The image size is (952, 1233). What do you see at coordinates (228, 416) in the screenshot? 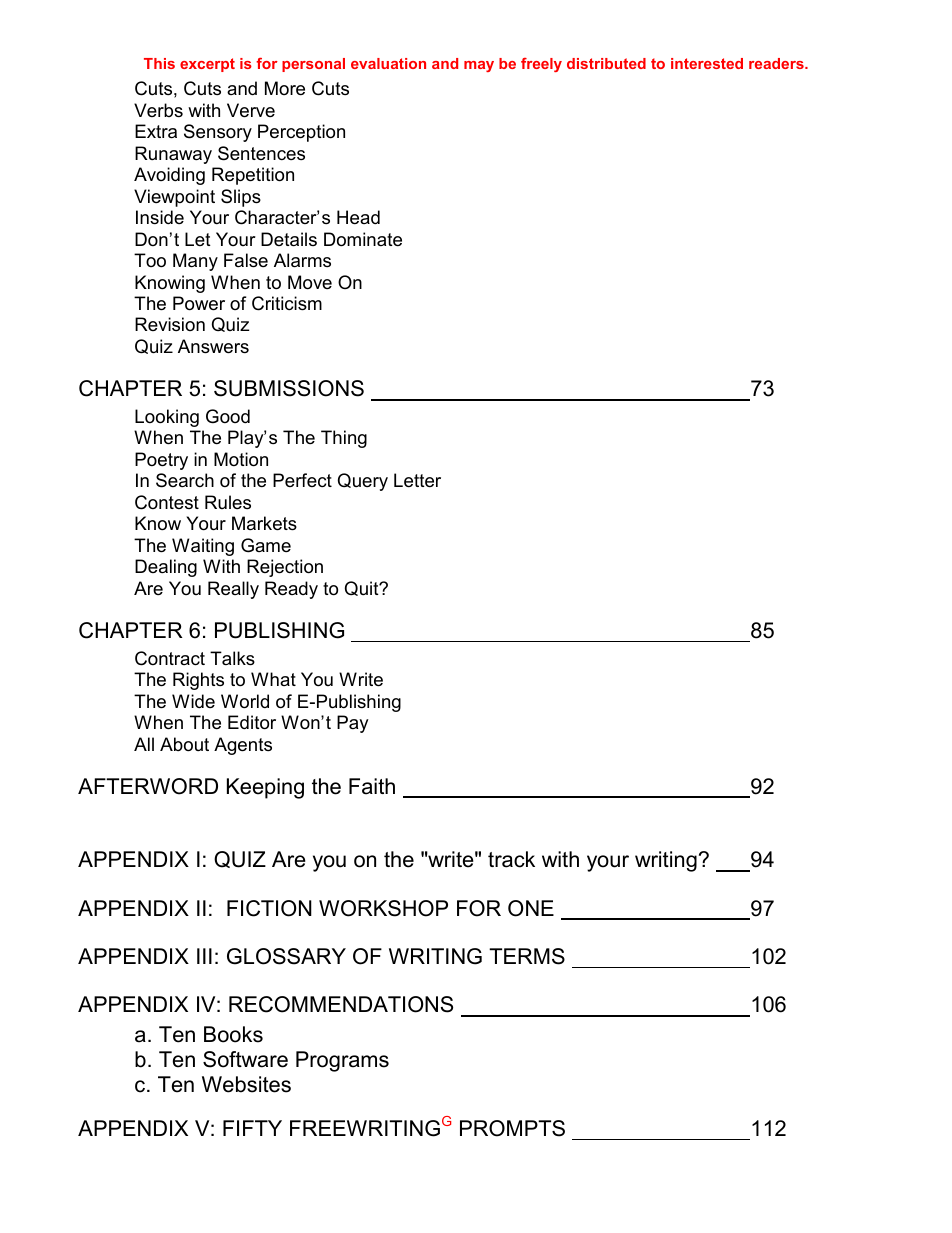
I see `Good` at bounding box center [228, 416].
